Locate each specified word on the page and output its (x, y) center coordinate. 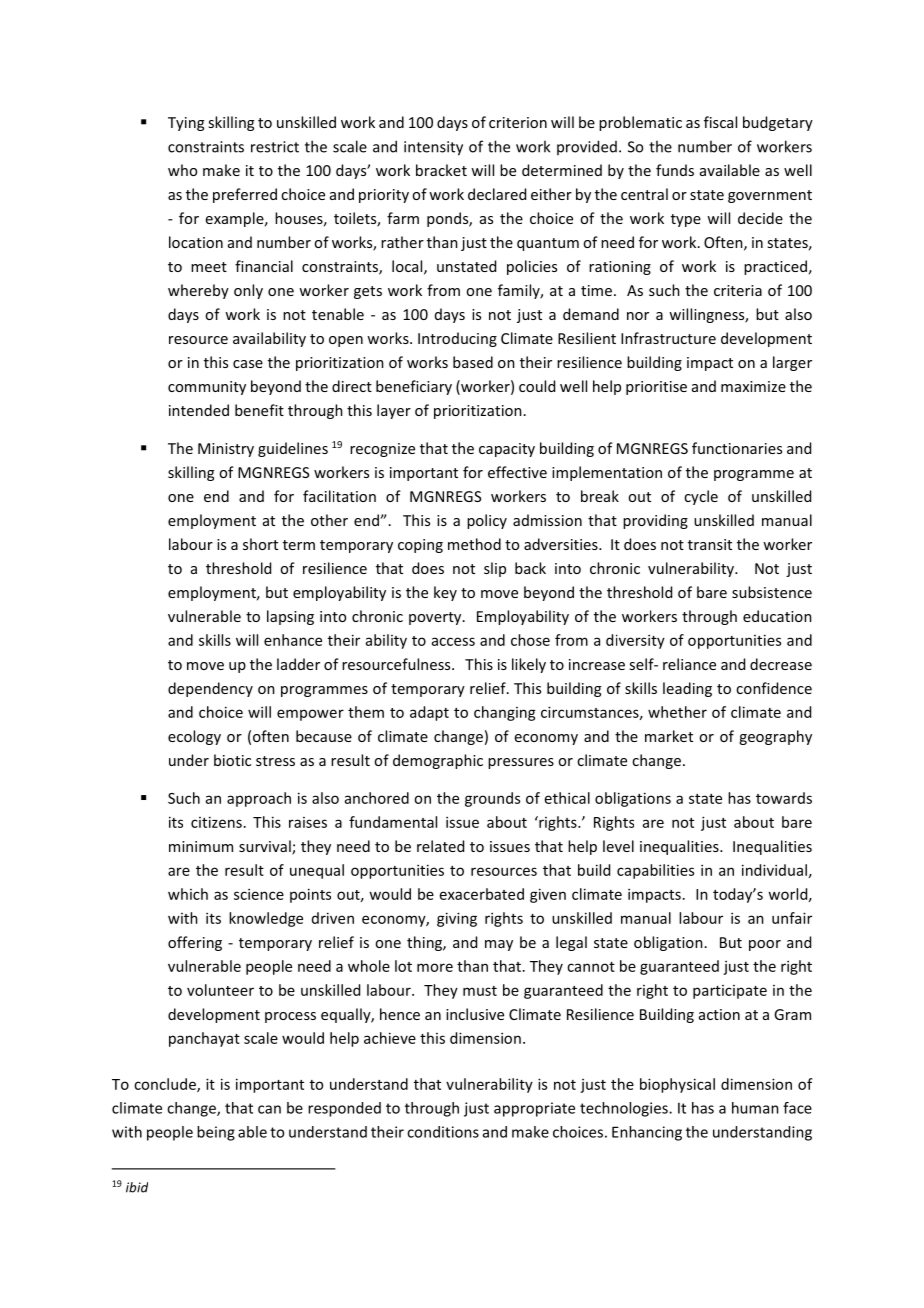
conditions (443, 1132)
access (453, 641)
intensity (433, 148)
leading (687, 689)
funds (675, 170)
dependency (210, 689)
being (216, 1133)
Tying (186, 124)
